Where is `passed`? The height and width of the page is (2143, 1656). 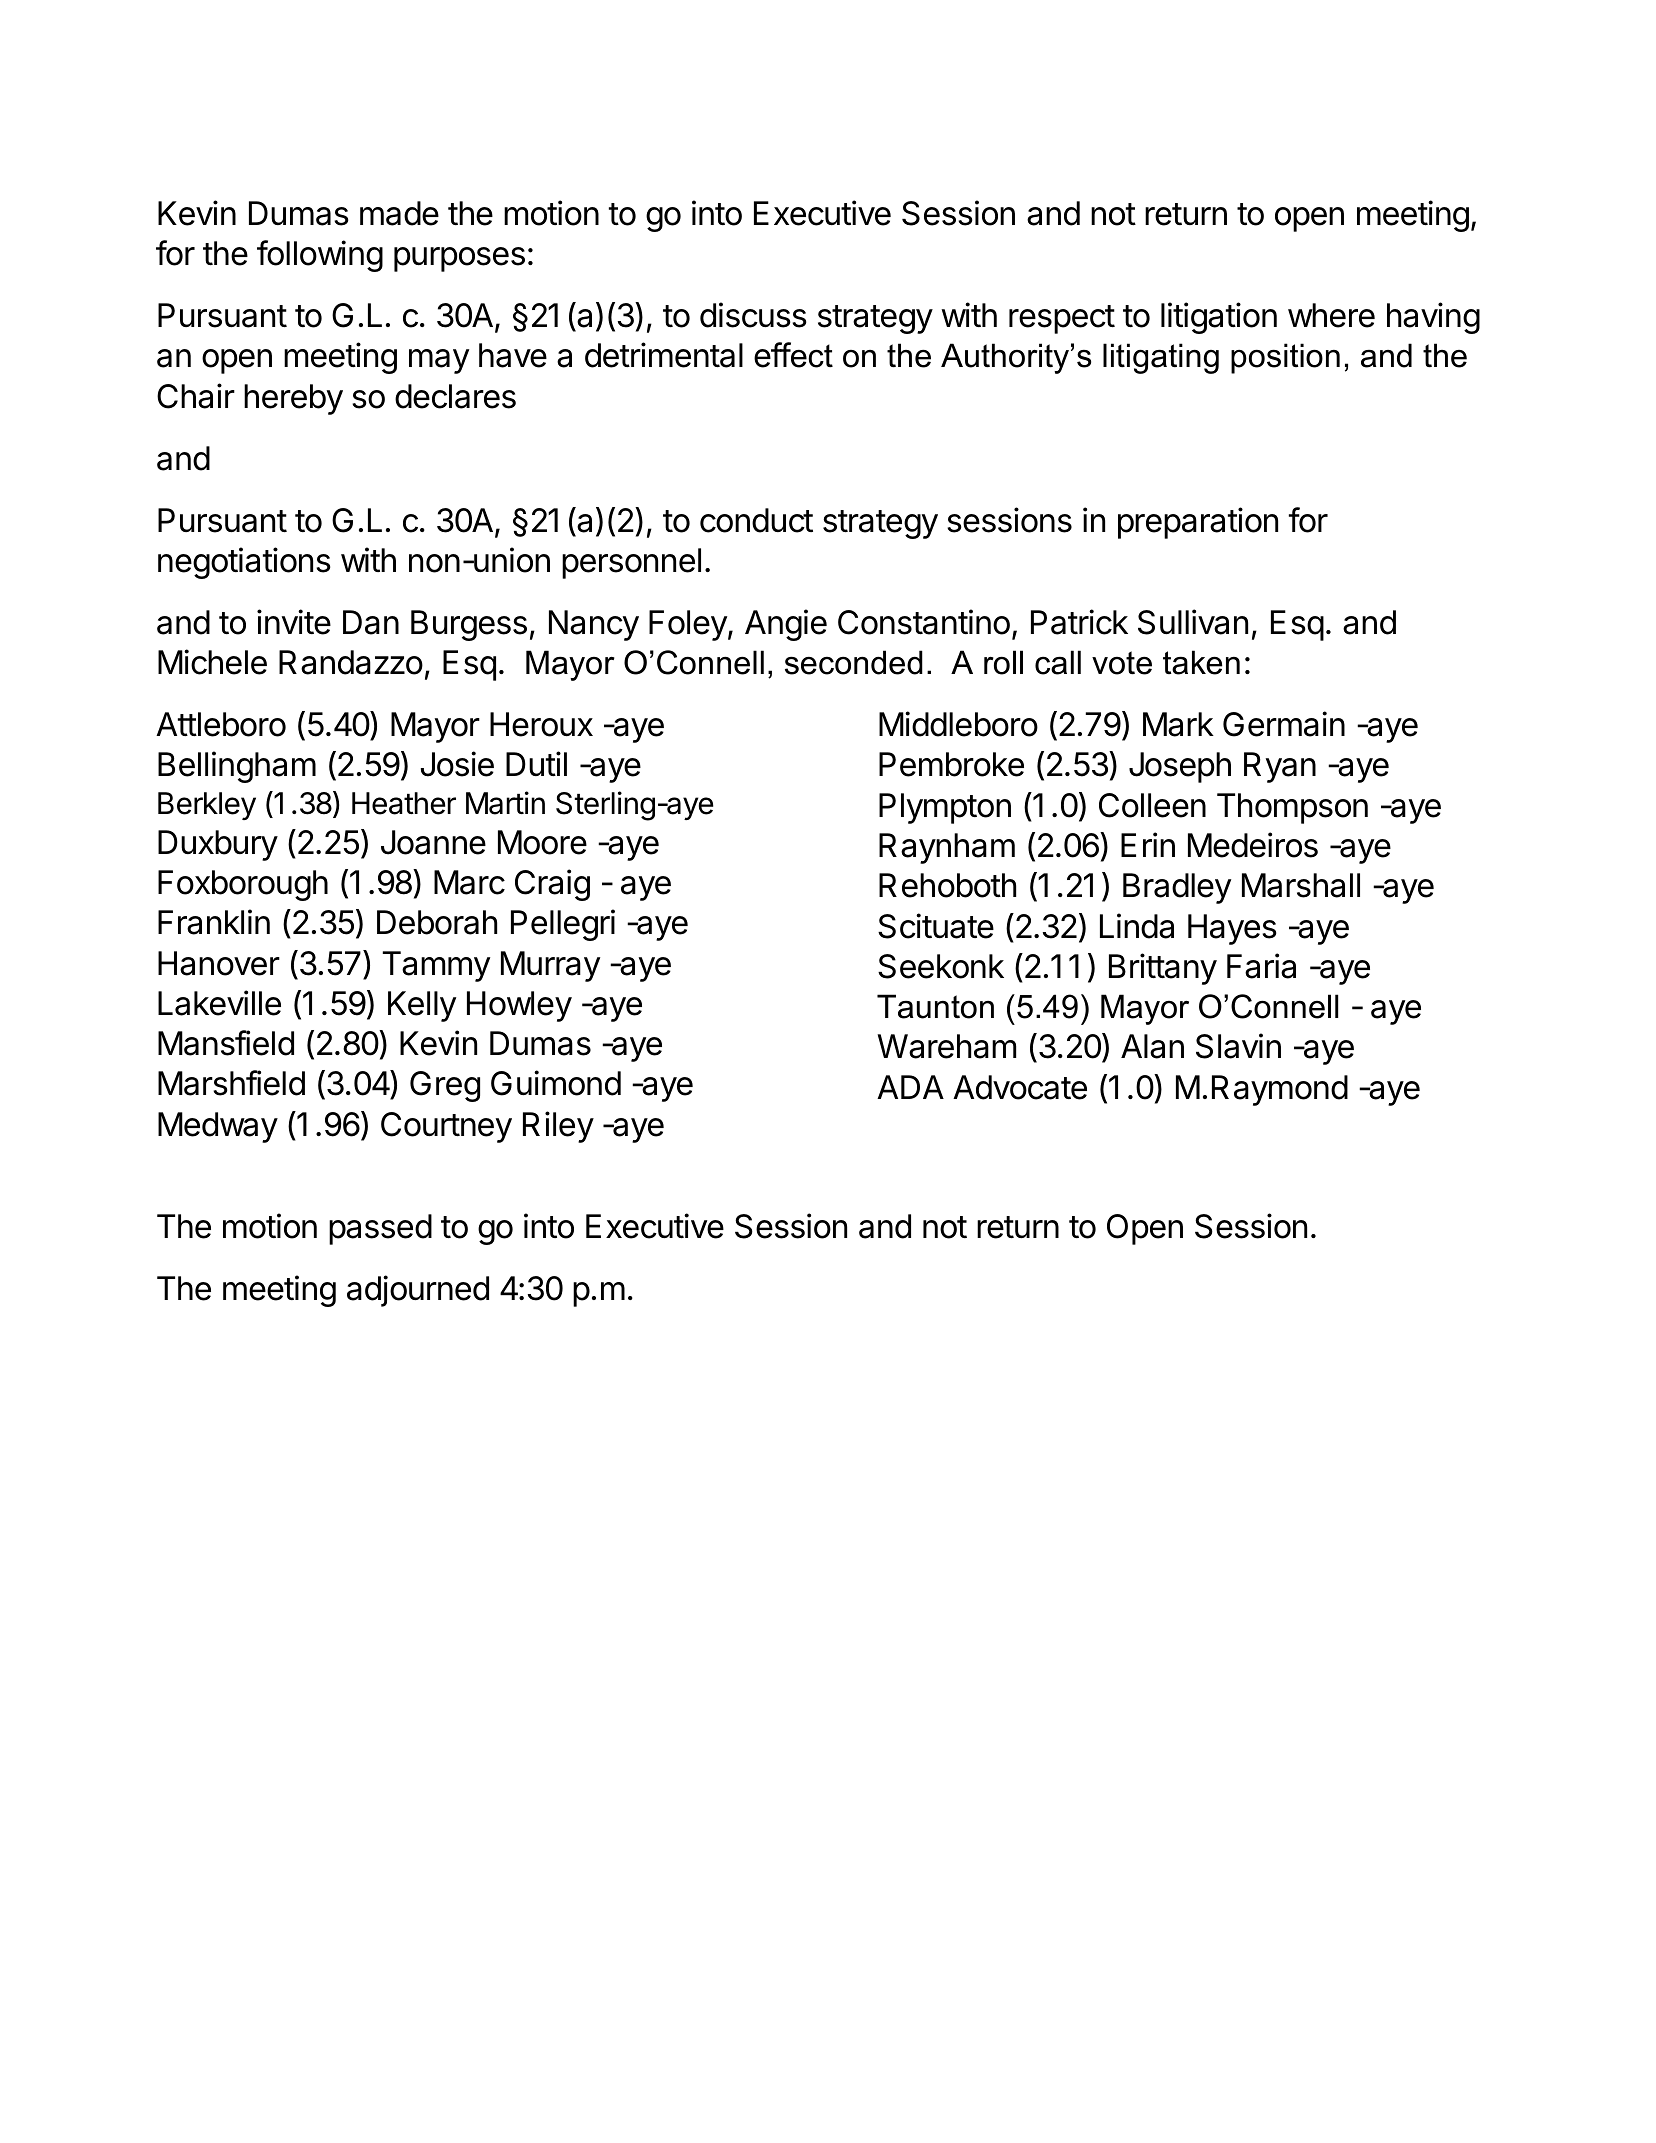
passed is located at coordinates (380, 1229).
